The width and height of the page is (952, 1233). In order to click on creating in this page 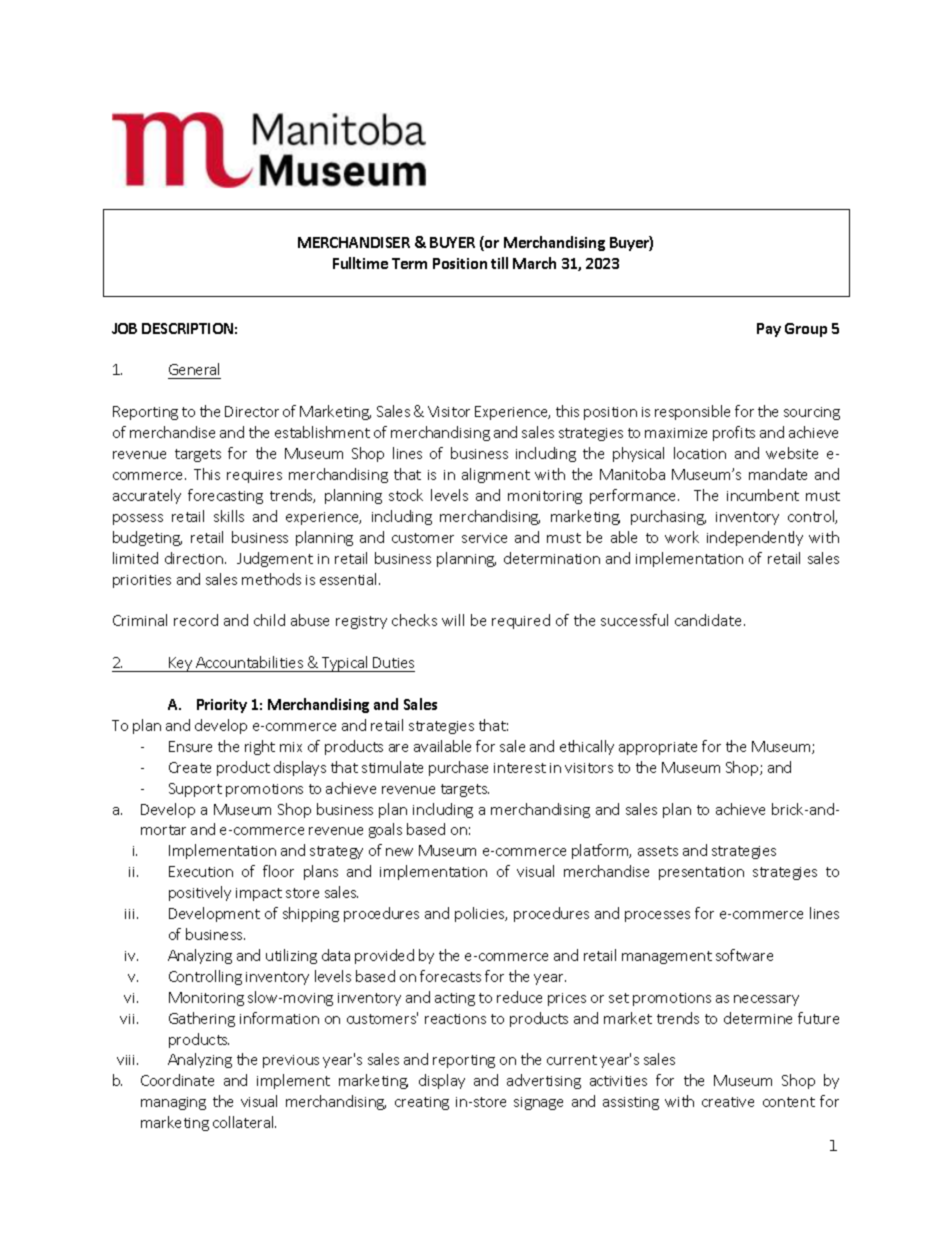, I will do `click(422, 1103)`.
